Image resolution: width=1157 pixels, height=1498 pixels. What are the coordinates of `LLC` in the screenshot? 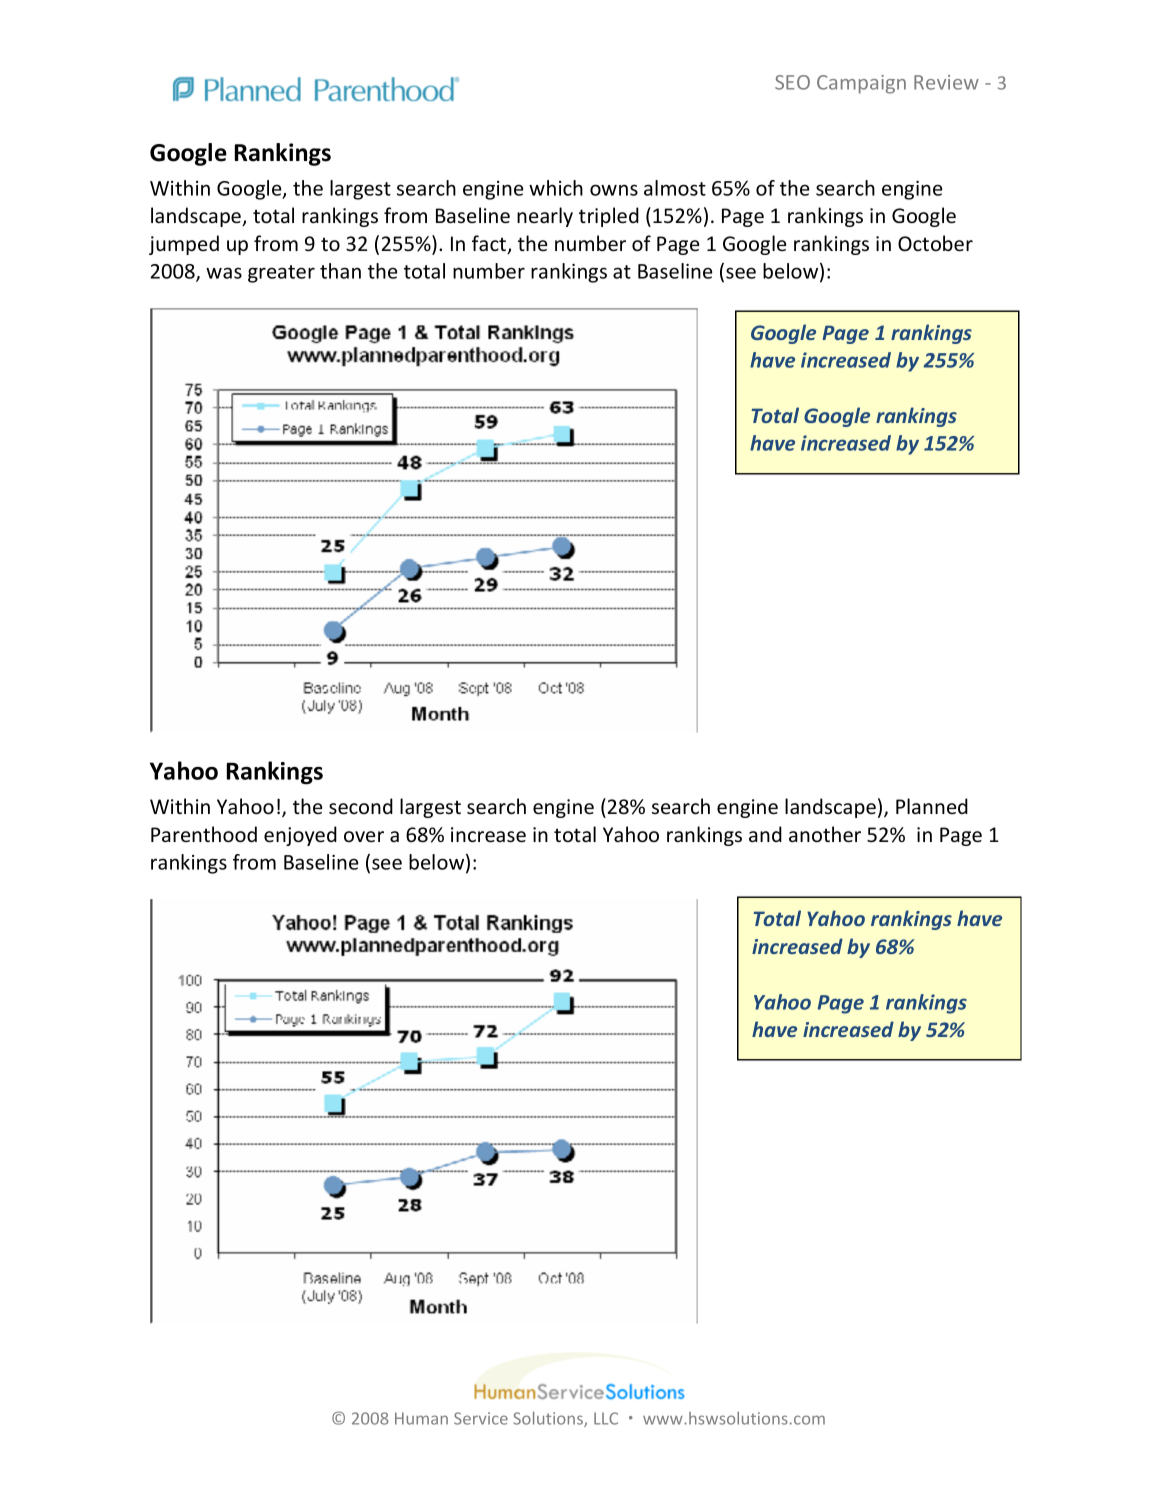 It's located at (606, 1418).
